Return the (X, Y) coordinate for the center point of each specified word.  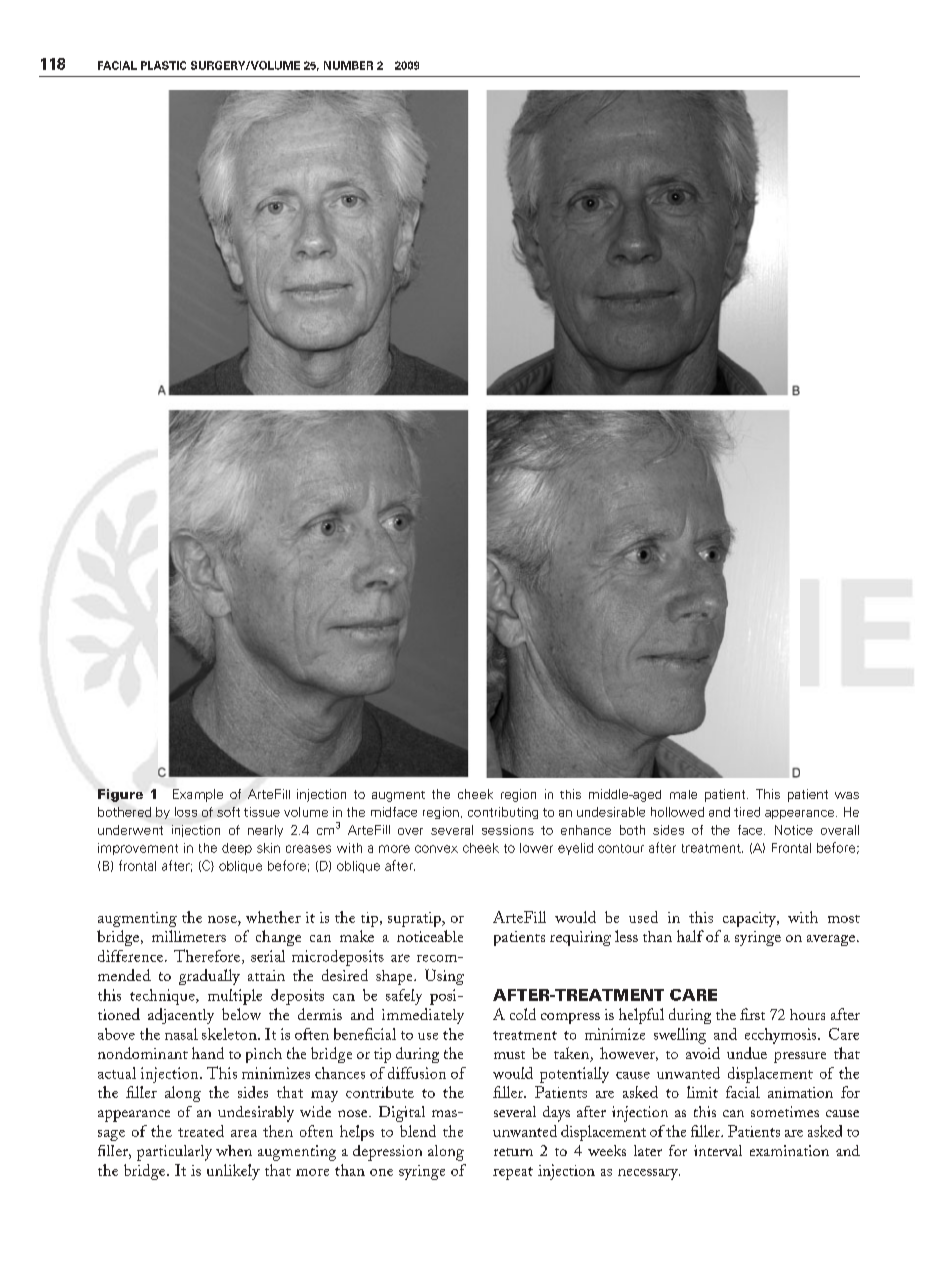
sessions (508, 830)
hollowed (677, 812)
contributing (503, 813)
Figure (120, 795)
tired (747, 812)
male (683, 794)
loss (186, 812)
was (847, 795)
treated (201, 1131)
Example (198, 795)
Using (444, 977)
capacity (750, 919)
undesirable (611, 812)
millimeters (189, 936)
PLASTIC (163, 65)
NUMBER (348, 65)
